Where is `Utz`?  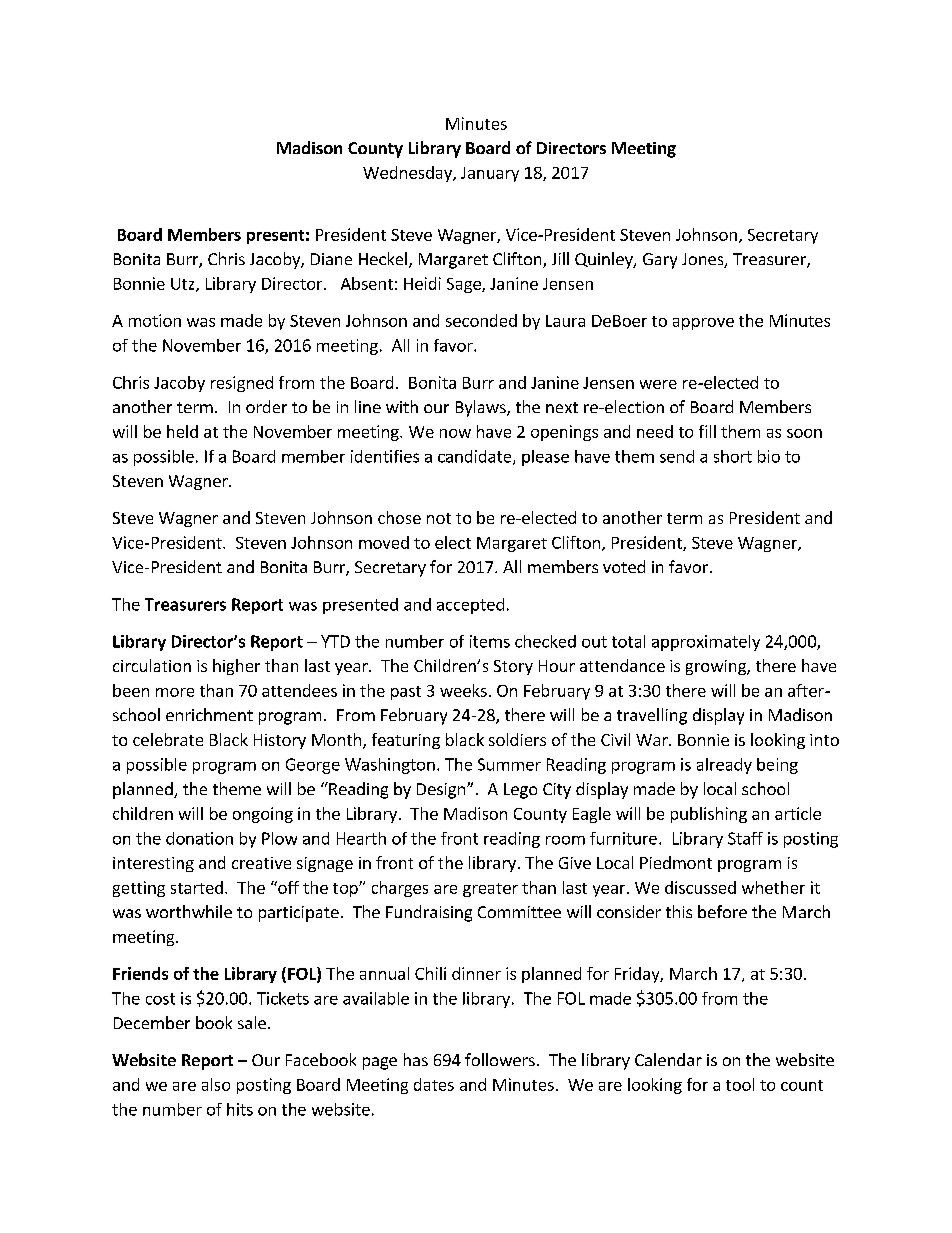
Utz is located at coordinates (184, 285).
